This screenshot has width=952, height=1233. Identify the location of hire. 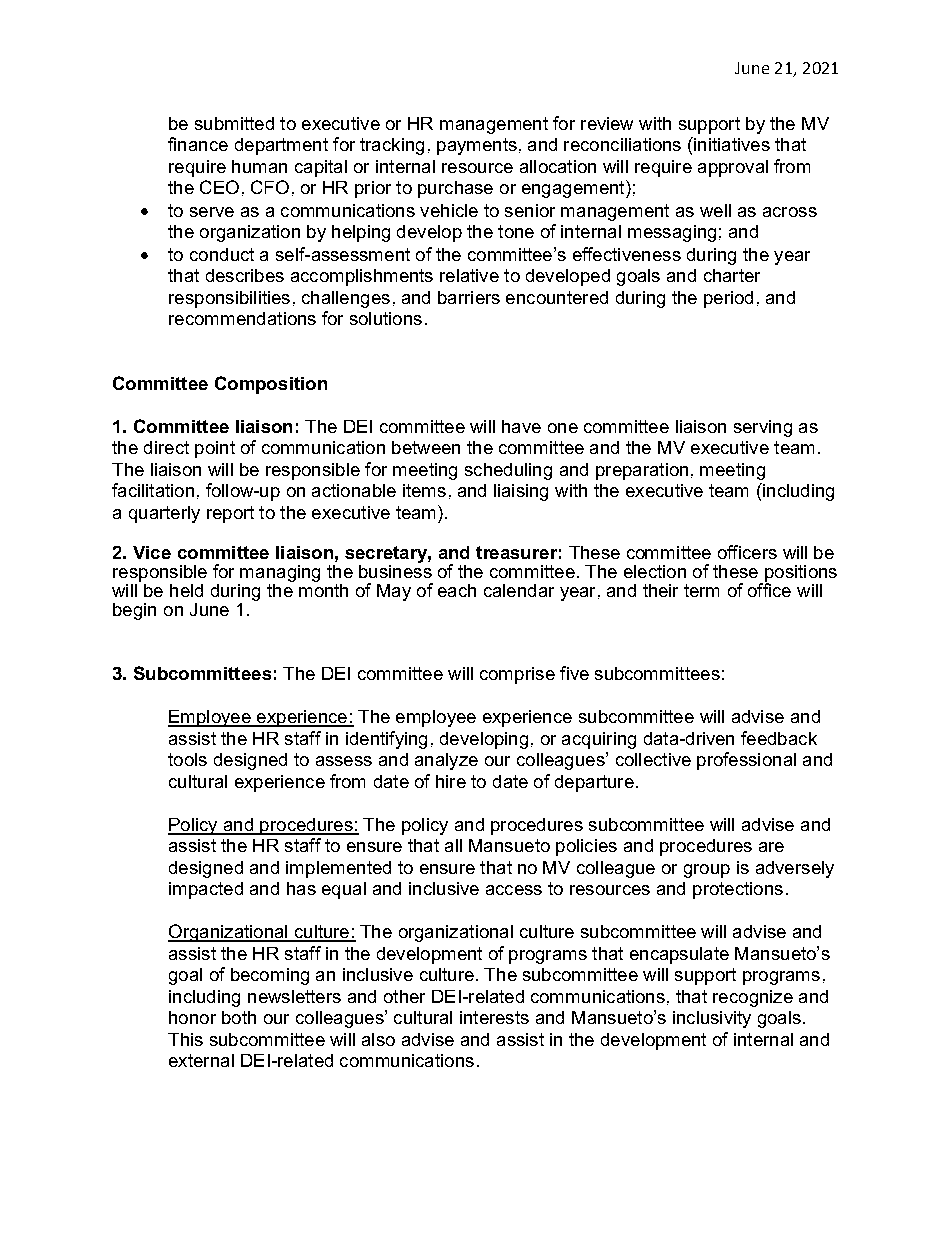
(451, 781).
